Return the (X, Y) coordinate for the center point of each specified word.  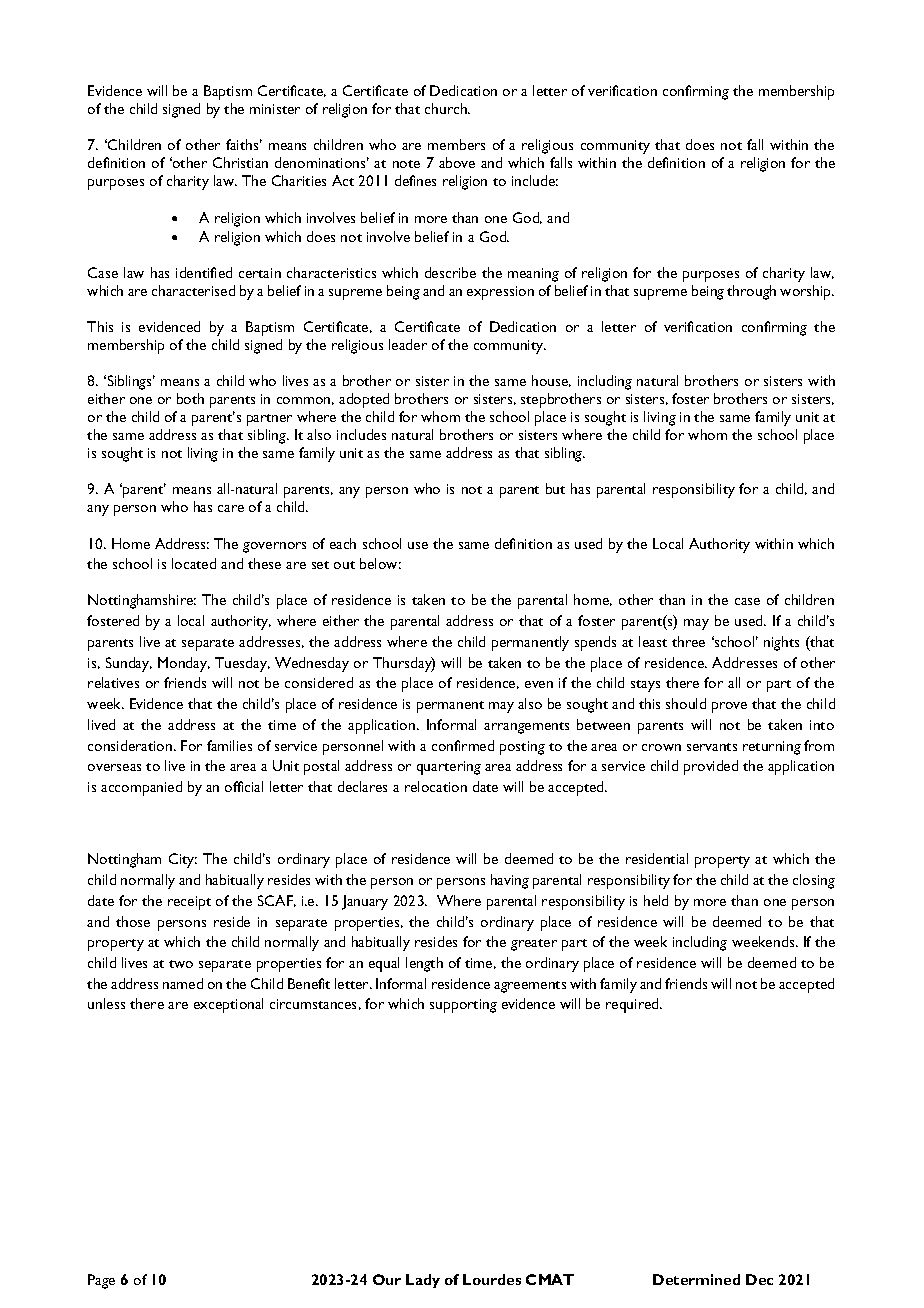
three (688, 641)
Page (101, 1281)
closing (814, 881)
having (510, 881)
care (231, 508)
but (555, 488)
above (457, 162)
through (751, 292)
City (183, 860)
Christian (240, 162)
